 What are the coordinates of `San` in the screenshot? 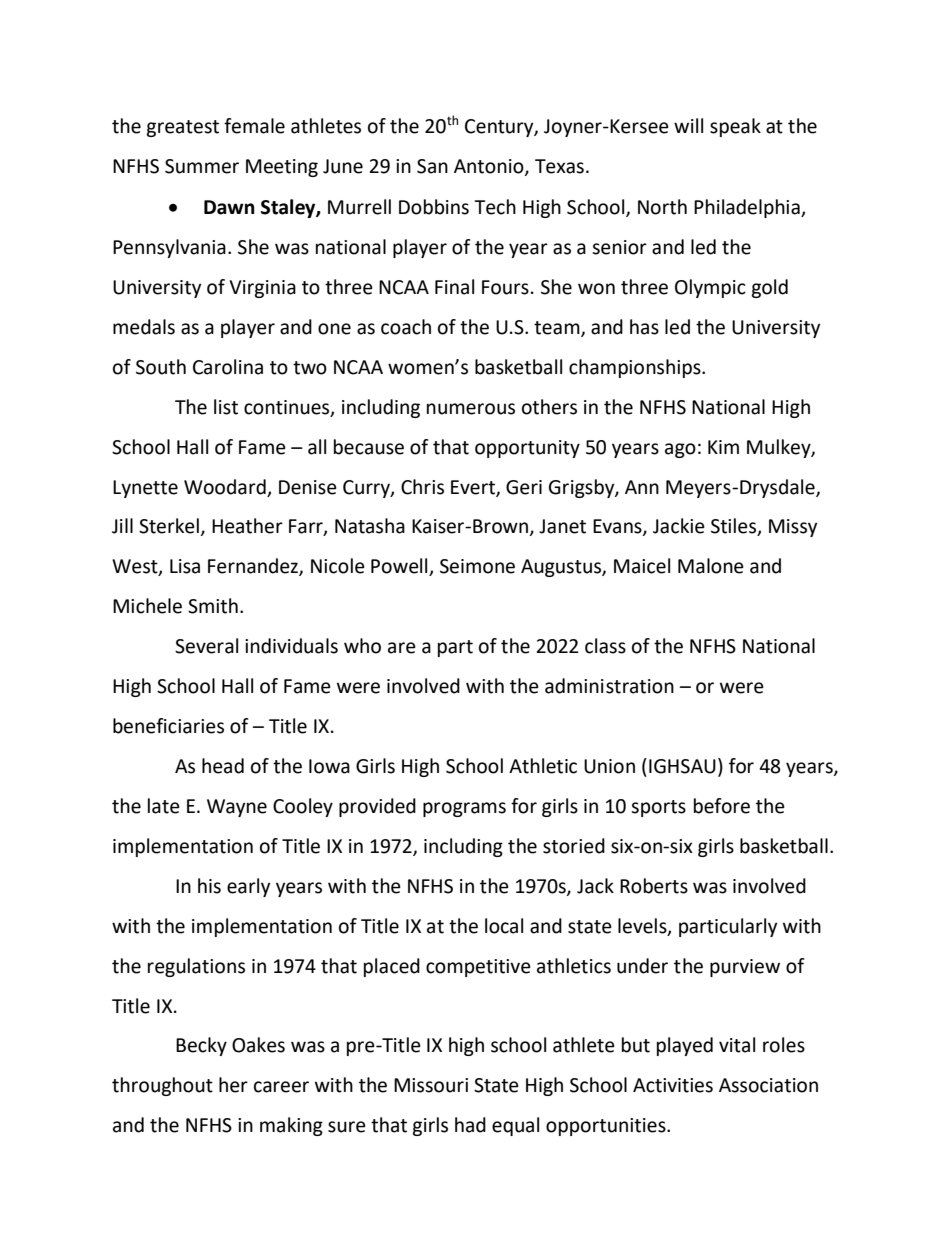 It's located at (432, 166).
